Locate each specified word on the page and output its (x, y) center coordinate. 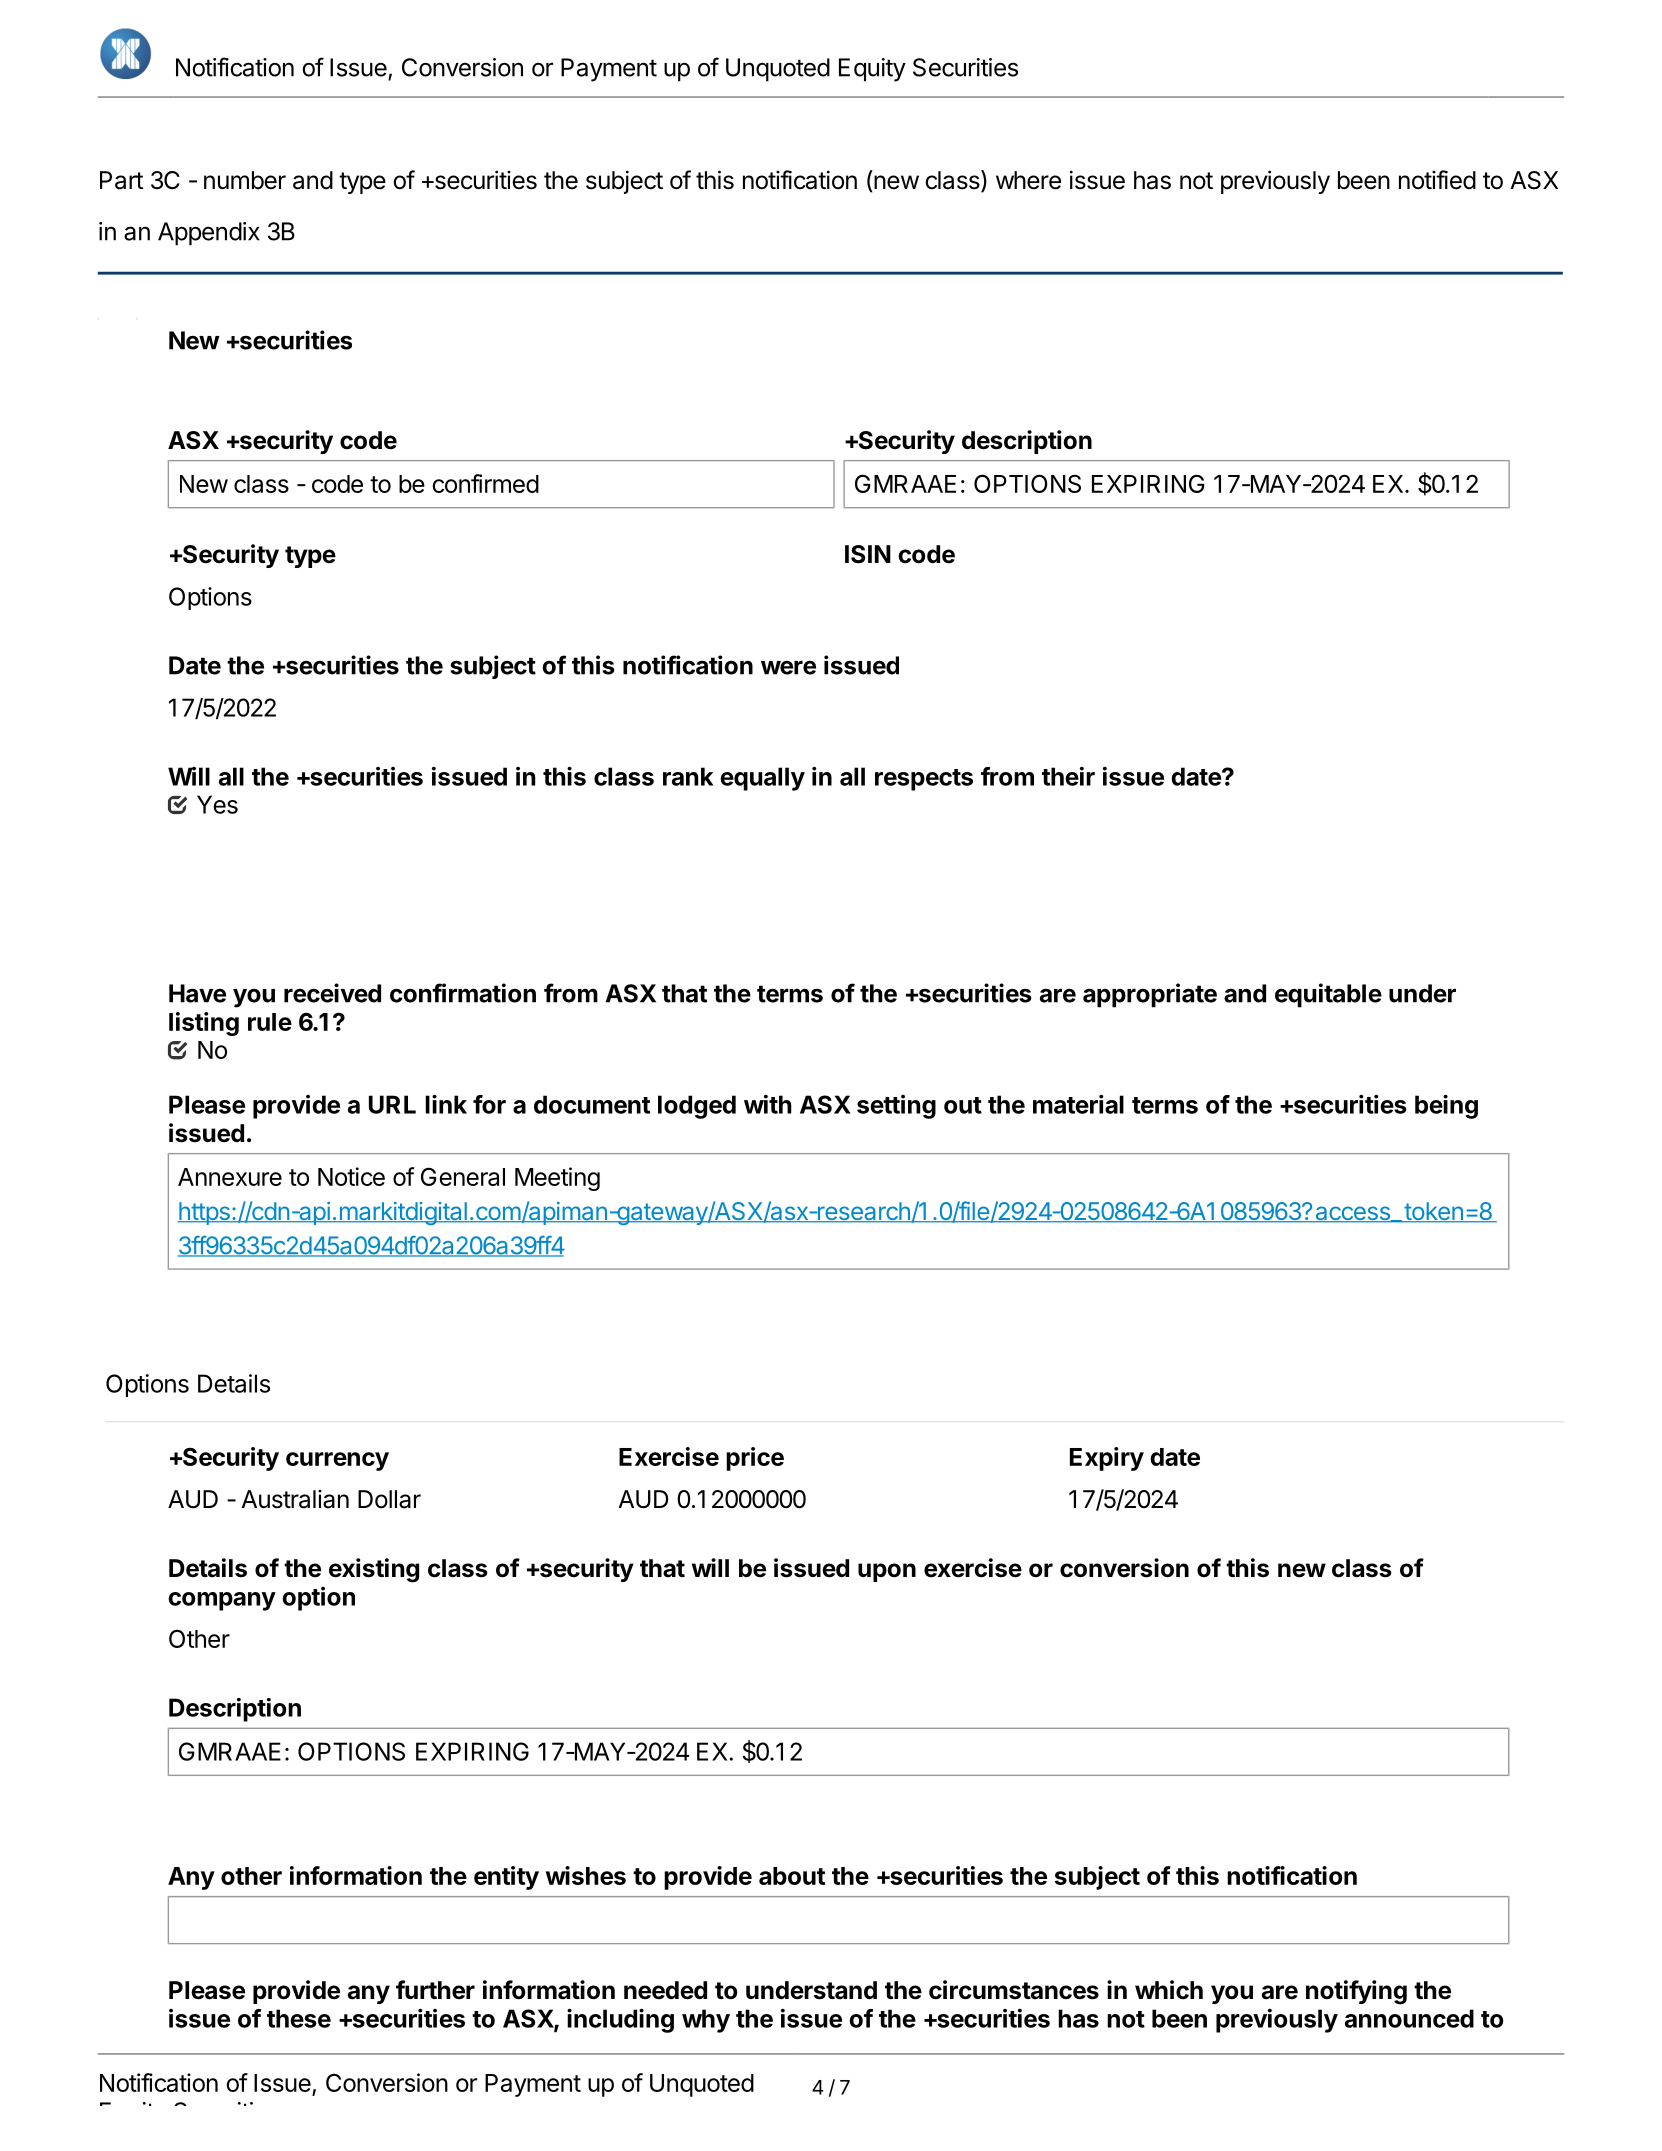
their (1068, 776)
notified (1437, 180)
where (1028, 180)
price (755, 1459)
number (245, 180)
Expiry (1107, 1459)
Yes (217, 804)
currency (337, 1461)
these (299, 2018)
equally (762, 779)
